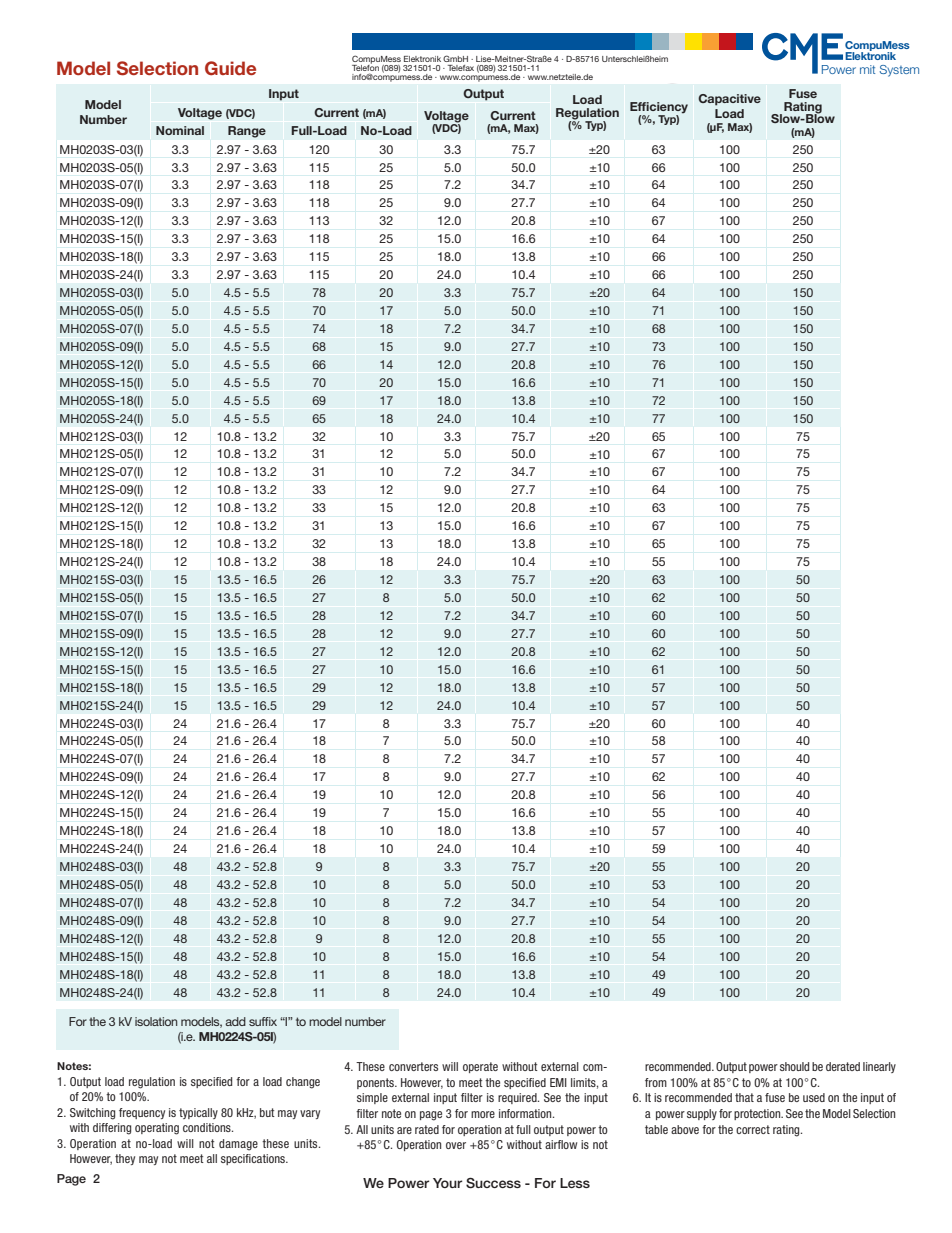 The height and width of the image is (1233, 952). I want to click on should, so click(794, 1066).
